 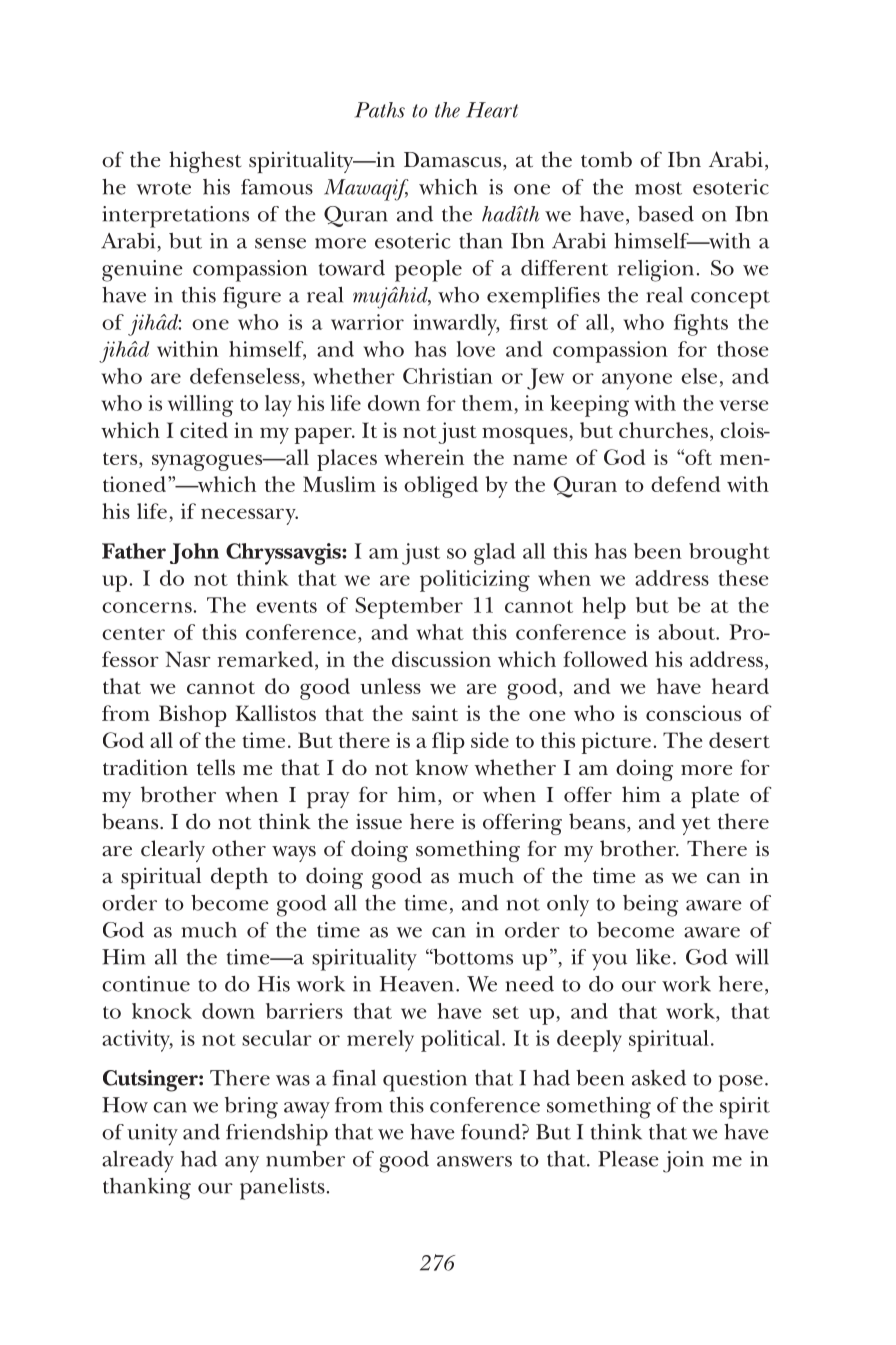 I want to click on conscious, so click(x=693, y=713).
